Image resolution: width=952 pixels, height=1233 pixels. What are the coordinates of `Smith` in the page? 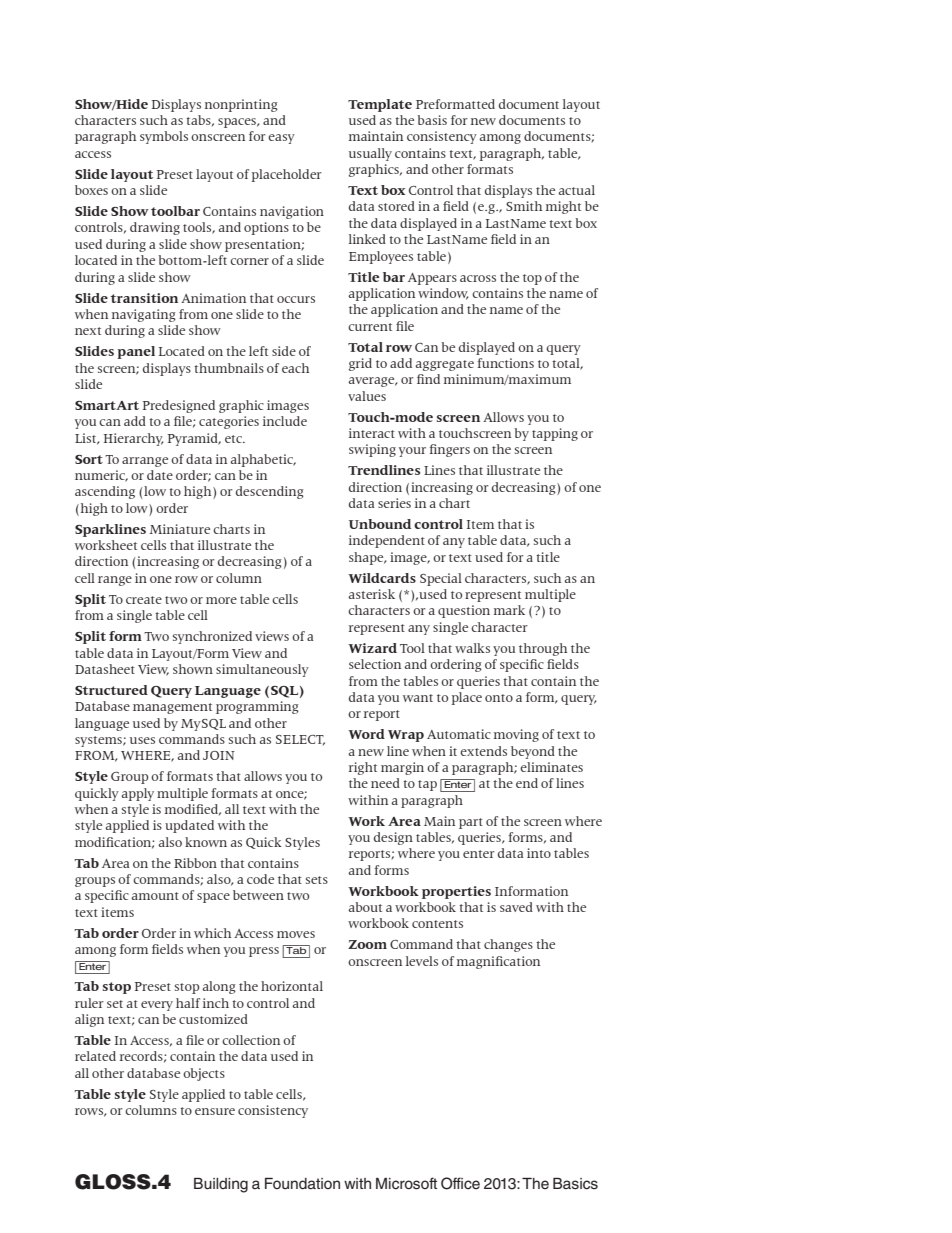 It's located at (524, 206).
